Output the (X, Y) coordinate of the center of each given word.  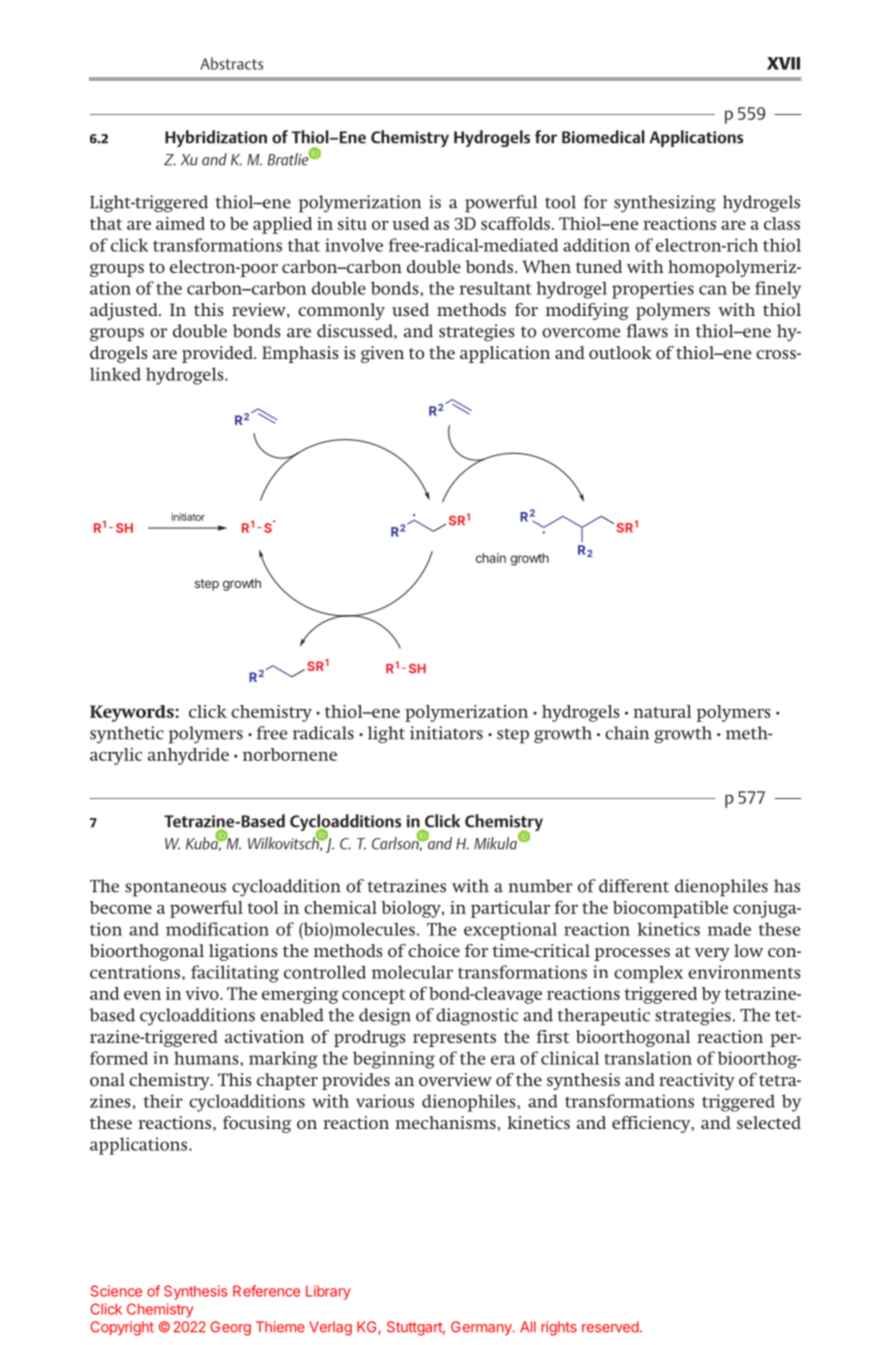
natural (662, 711)
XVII (783, 63)
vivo (203, 993)
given (382, 354)
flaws (647, 331)
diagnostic (477, 1017)
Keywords (133, 713)
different (634, 886)
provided (218, 354)
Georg (230, 1328)
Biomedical (603, 137)
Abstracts (231, 63)
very (712, 954)
